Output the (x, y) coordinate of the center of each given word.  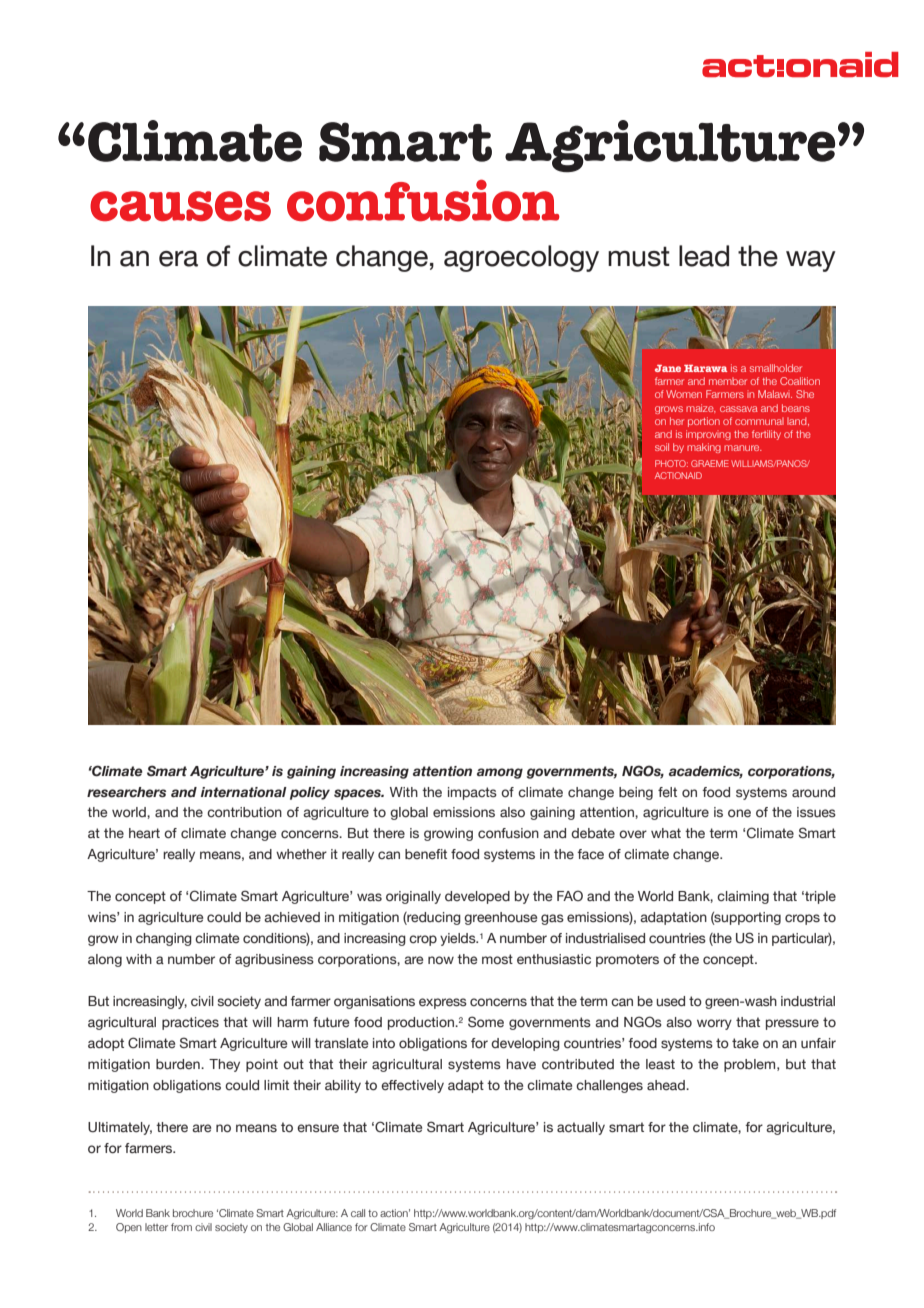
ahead (667, 1085)
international (244, 792)
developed (477, 897)
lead (704, 256)
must (639, 256)
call (358, 1213)
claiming (743, 897)
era (178, 259)
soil (662, 447)
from (181, 1227)
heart (144, 833)
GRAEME (710, 463)
